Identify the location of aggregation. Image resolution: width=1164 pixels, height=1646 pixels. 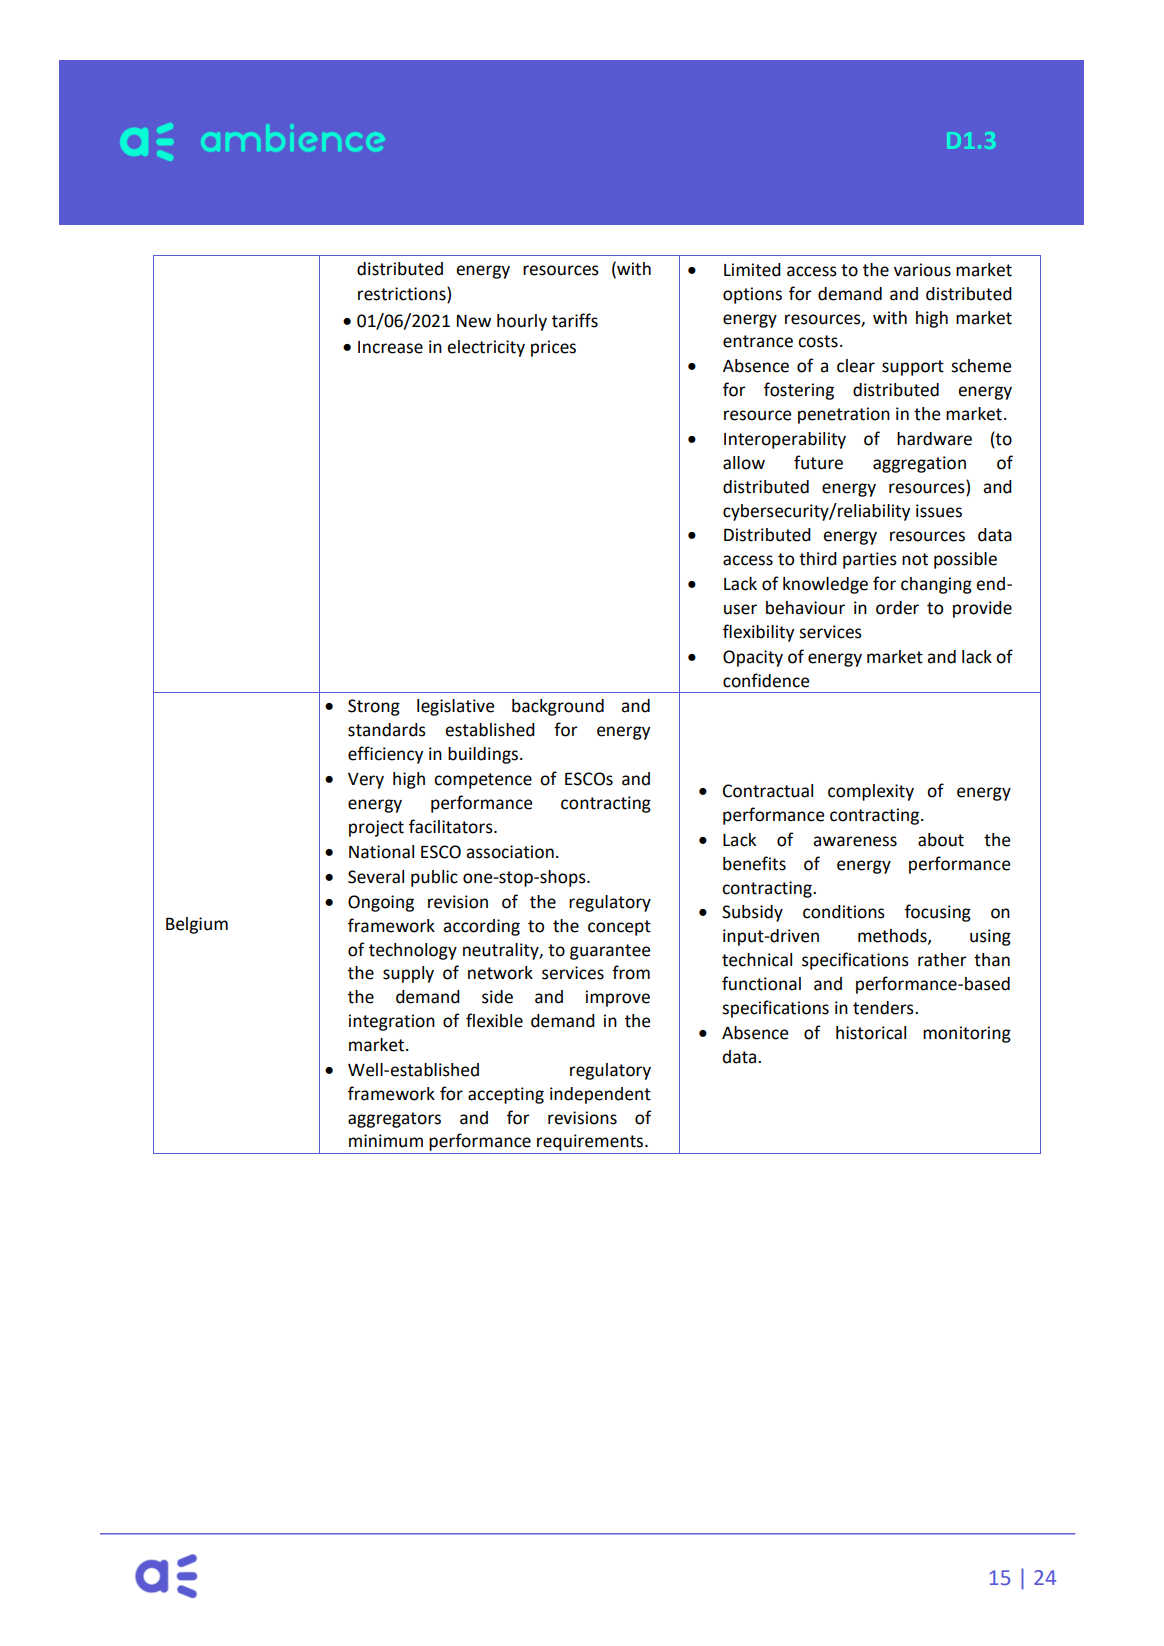
(919, 464).
